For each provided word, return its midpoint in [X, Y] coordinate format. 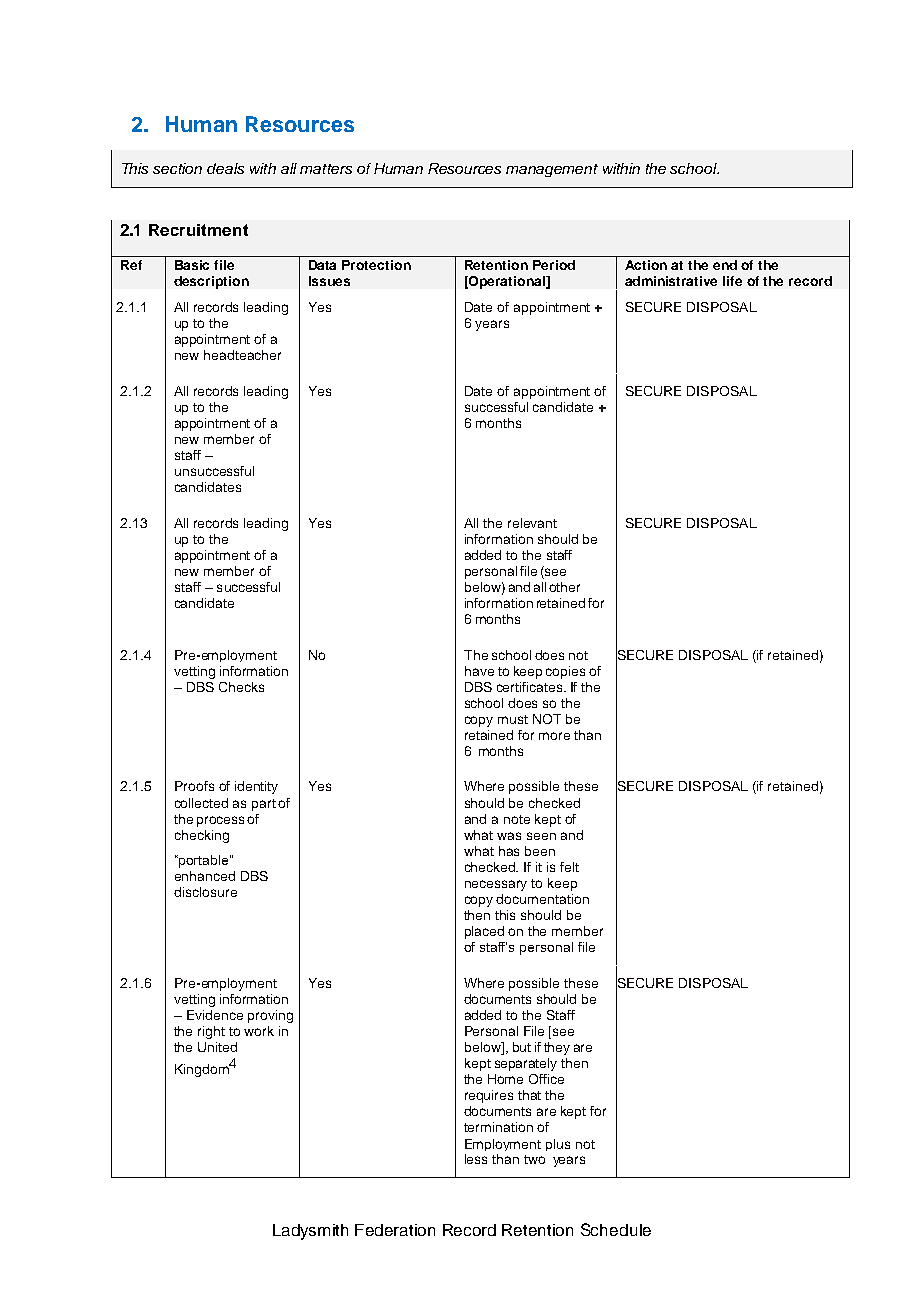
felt [569, 867]
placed [484, 932]
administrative [671, 281]
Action [646, 265]
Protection [376, 265]
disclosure [205, 892]
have [479, 671]
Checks [241, 687]
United [217, 1047]
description [211, 282]
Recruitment [198, 230]
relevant [532, 523]
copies [565, 672]
